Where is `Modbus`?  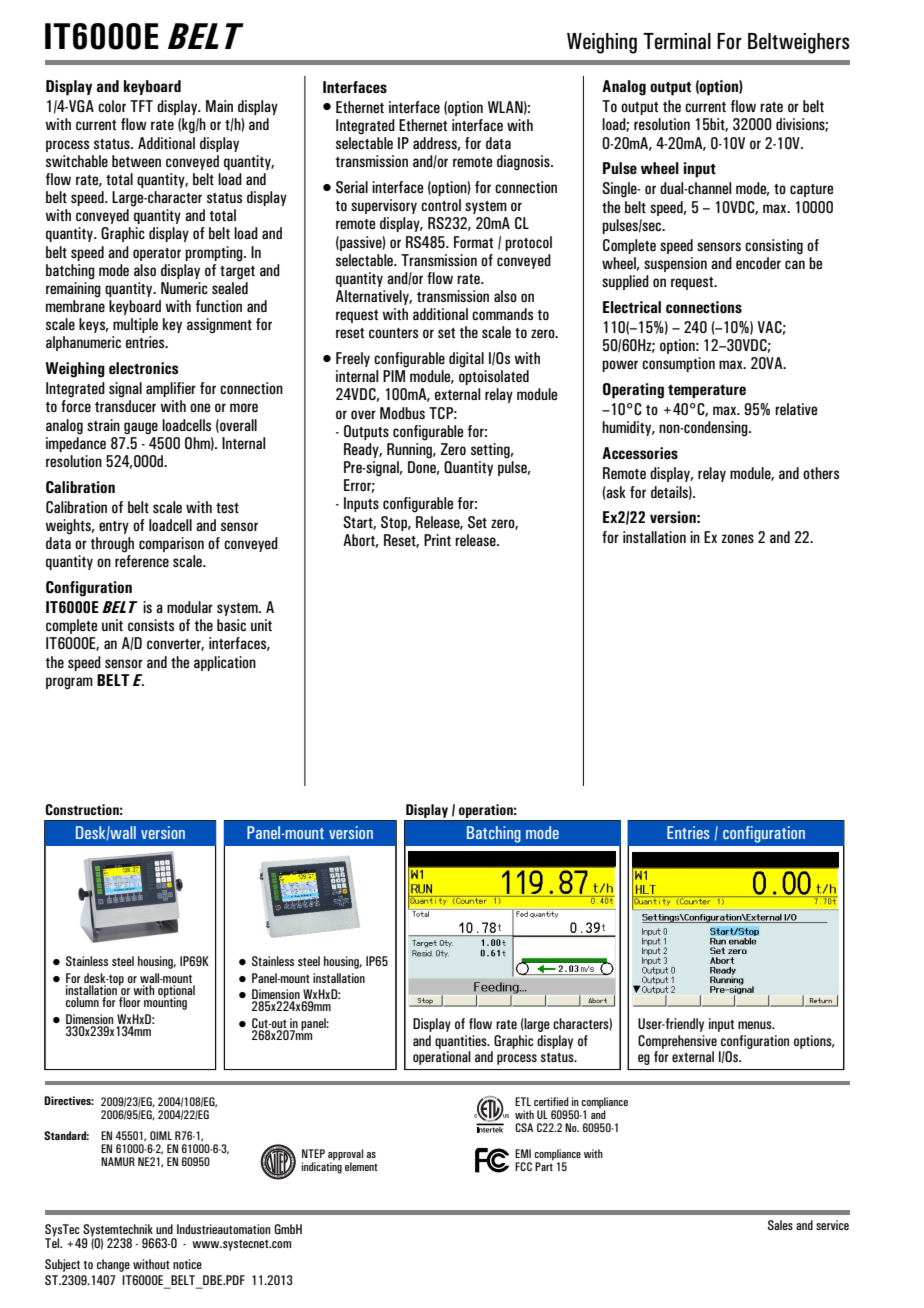
Modbus is located at coordinates (402, 413).
